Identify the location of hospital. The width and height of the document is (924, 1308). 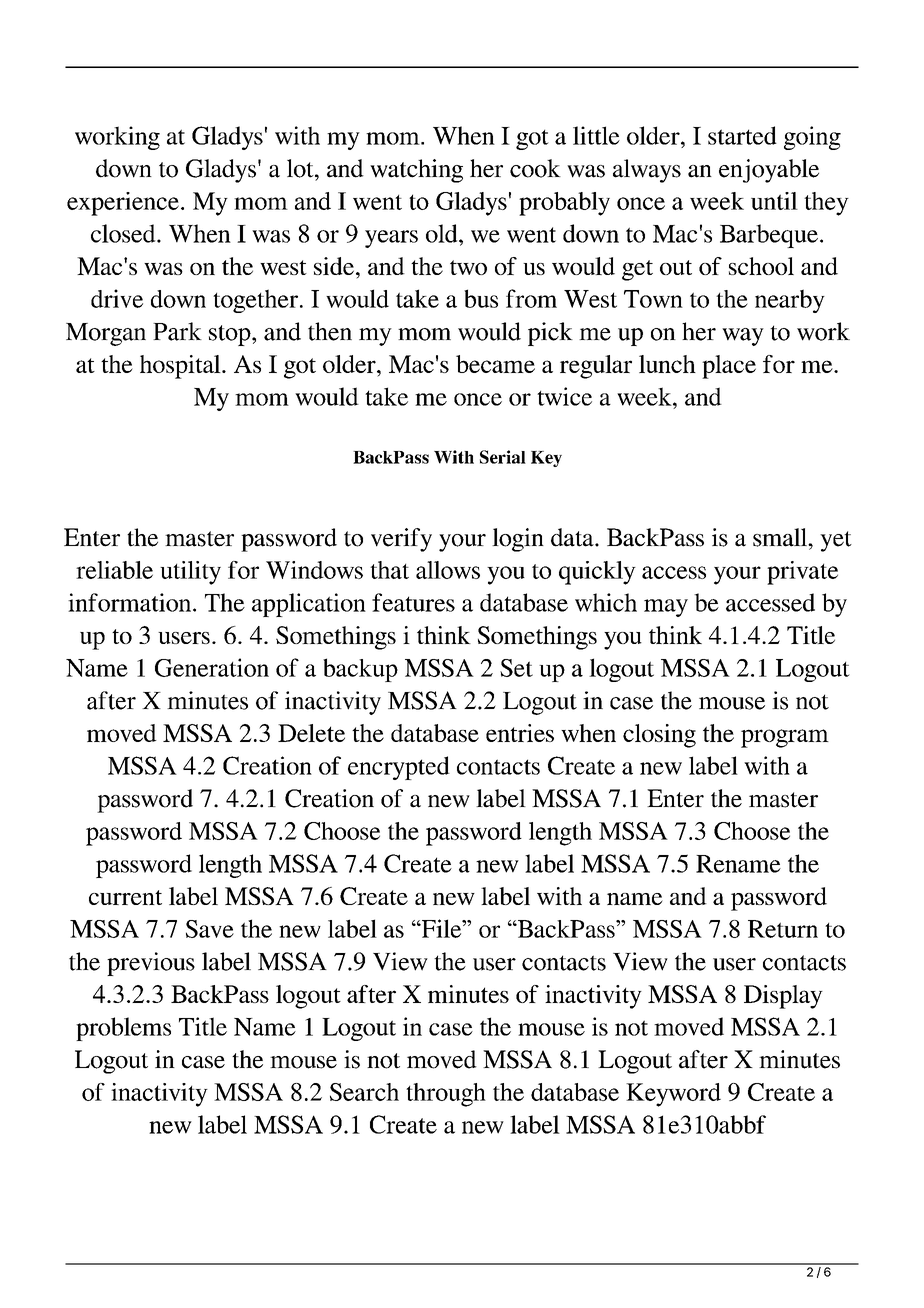
(181, 367).
